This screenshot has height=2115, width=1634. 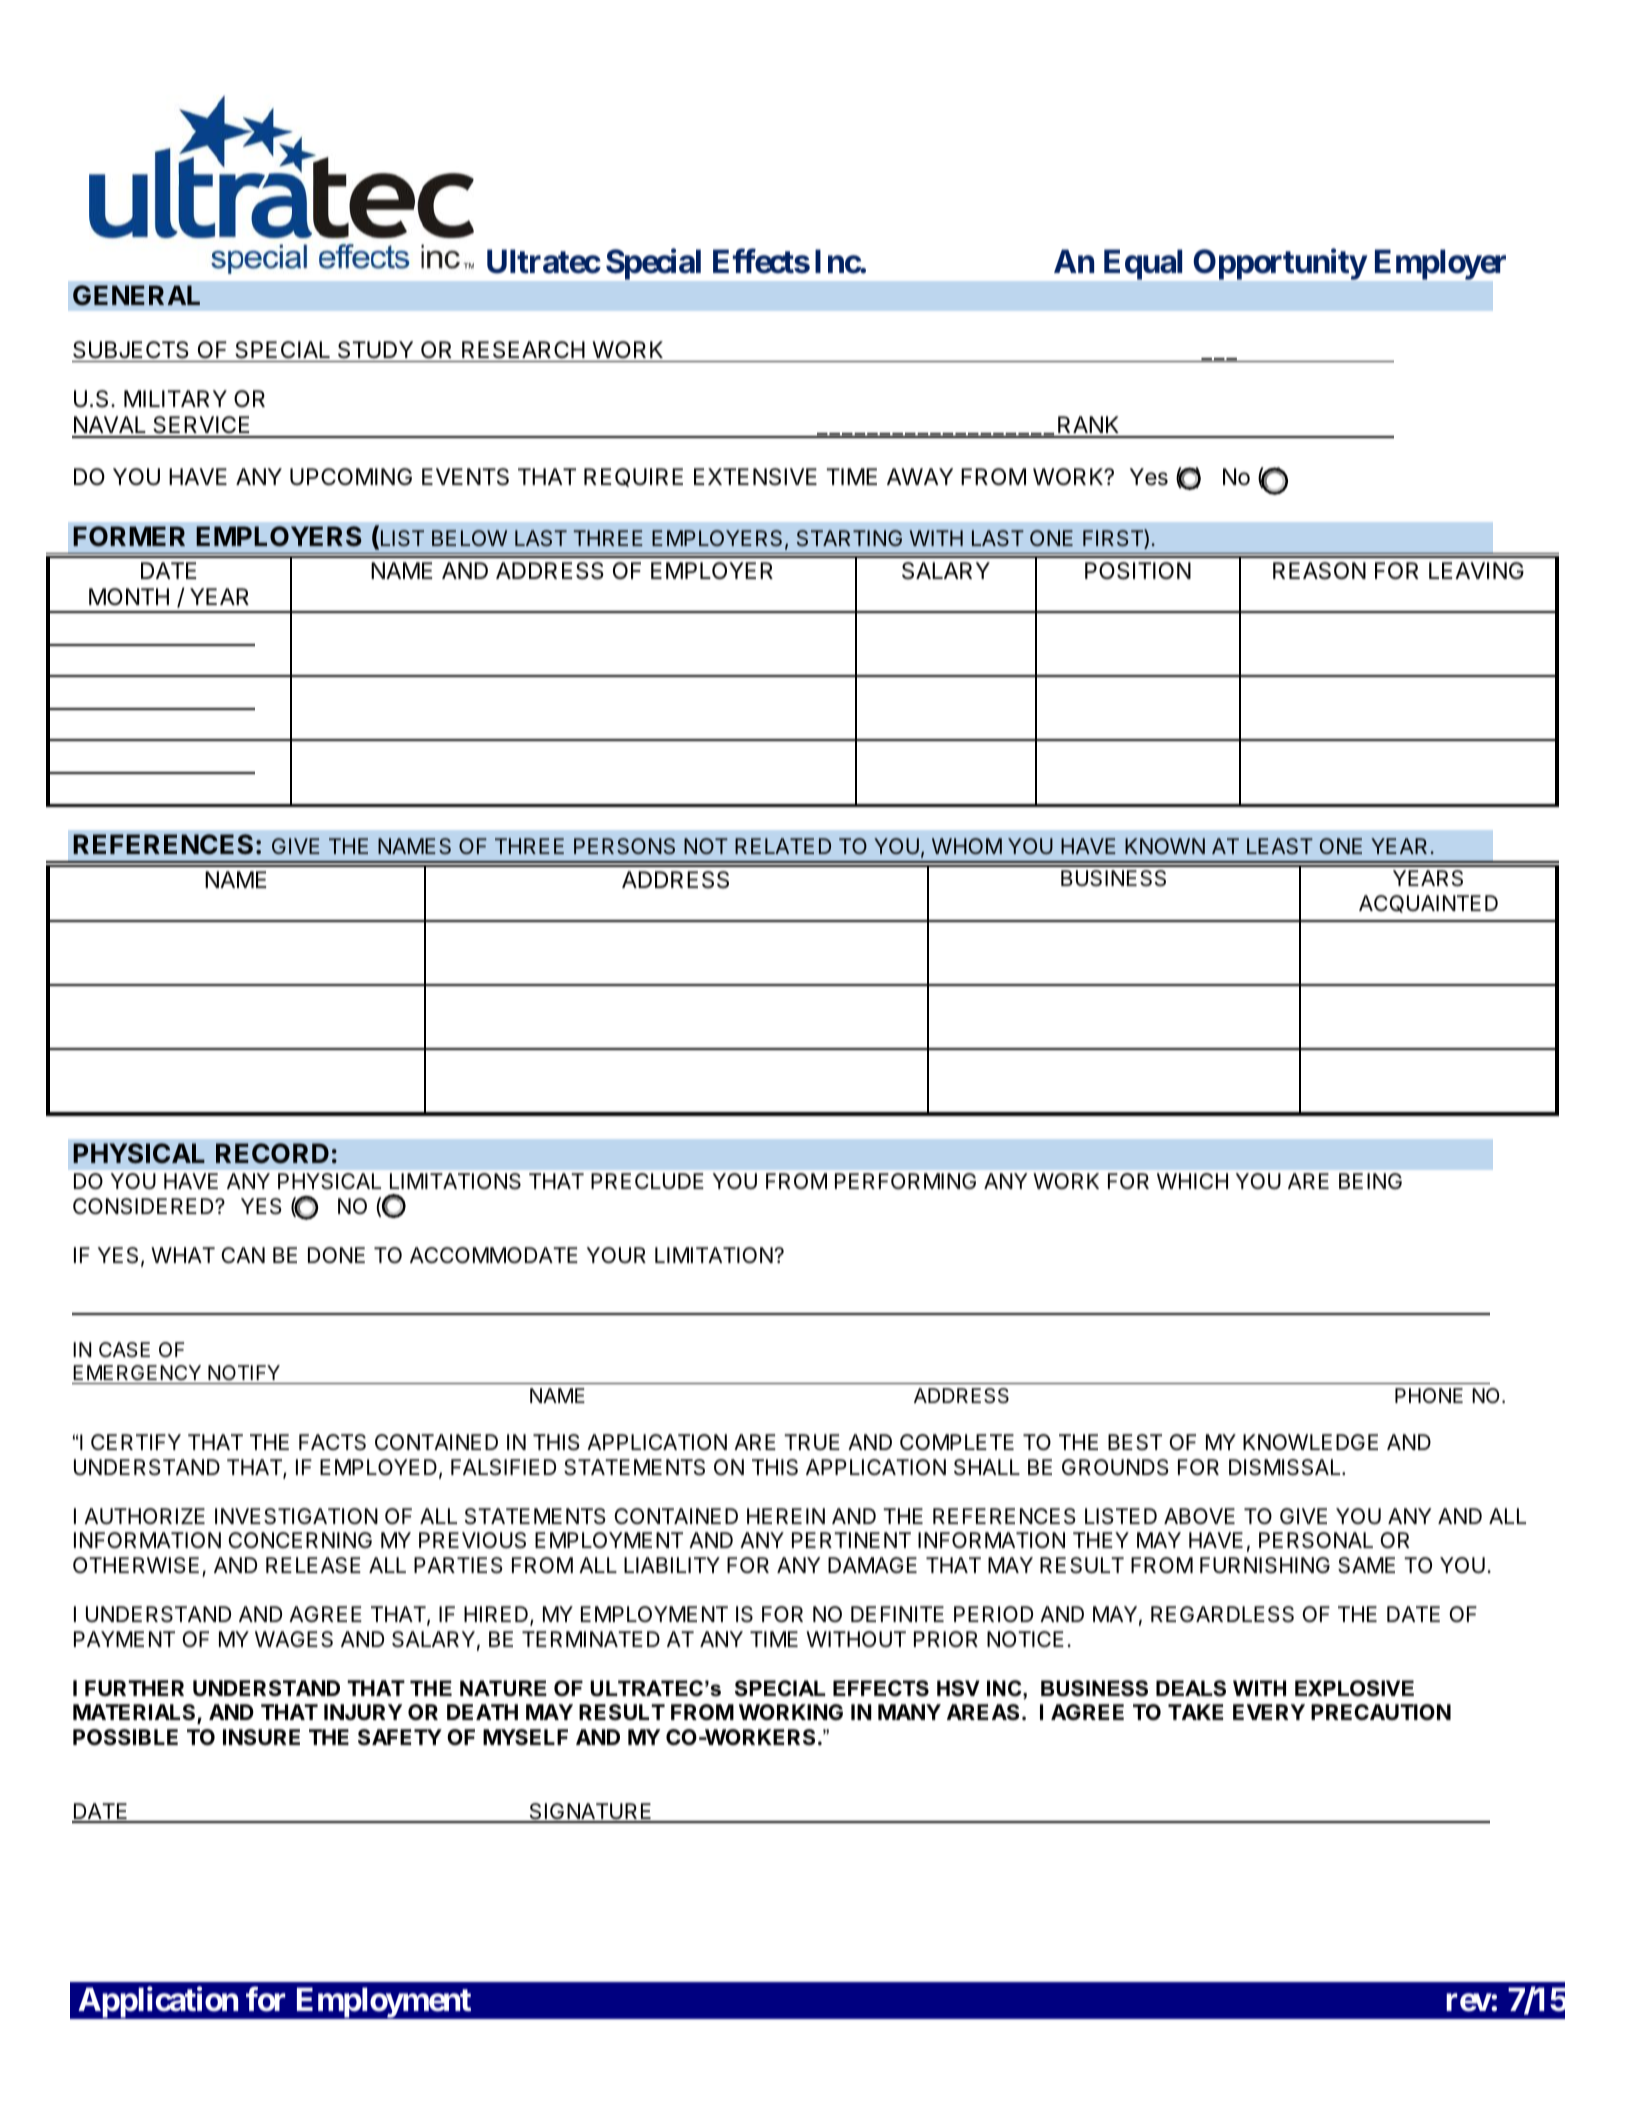 I want to click on PHONE, so click(x=1429, y=1395).
